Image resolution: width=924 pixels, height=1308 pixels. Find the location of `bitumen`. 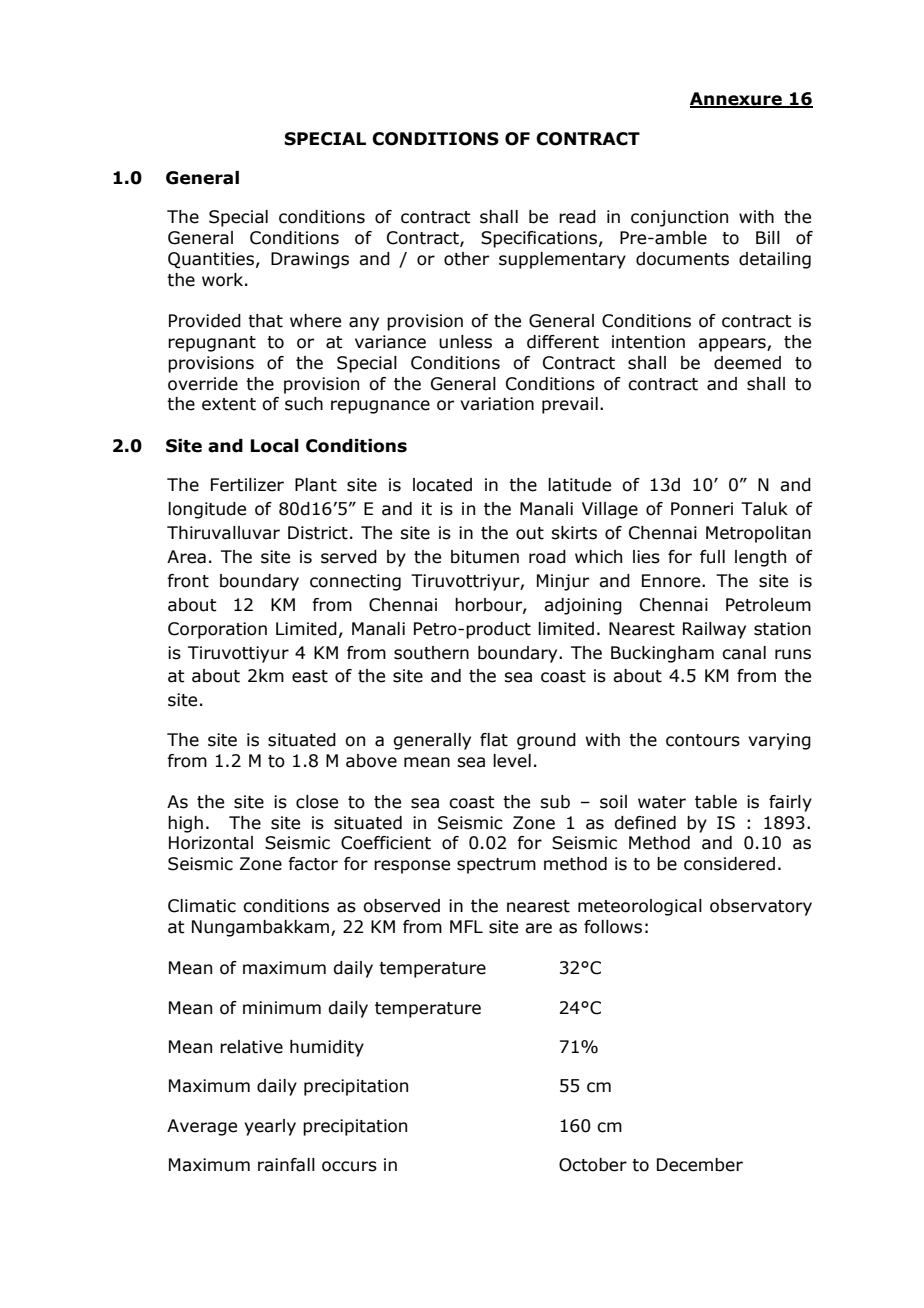

bitumen is located at coordinates (485, 557).
